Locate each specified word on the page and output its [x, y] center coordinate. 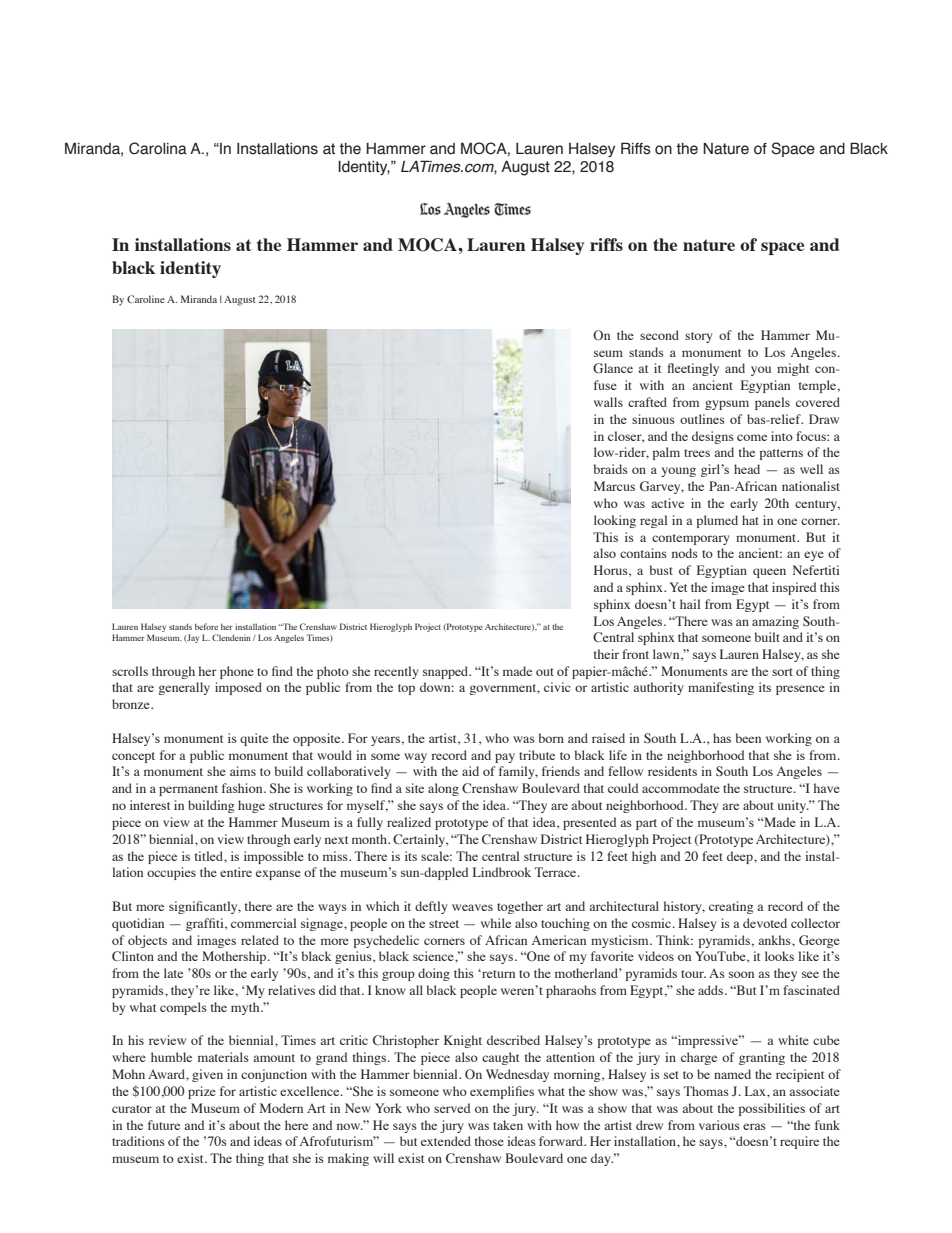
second [659, 335]
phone [237, 672]
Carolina [158, 148]
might [793, 369]
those [489, 1141]
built [767, 637]
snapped [447, 672]
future [164, 1125]
